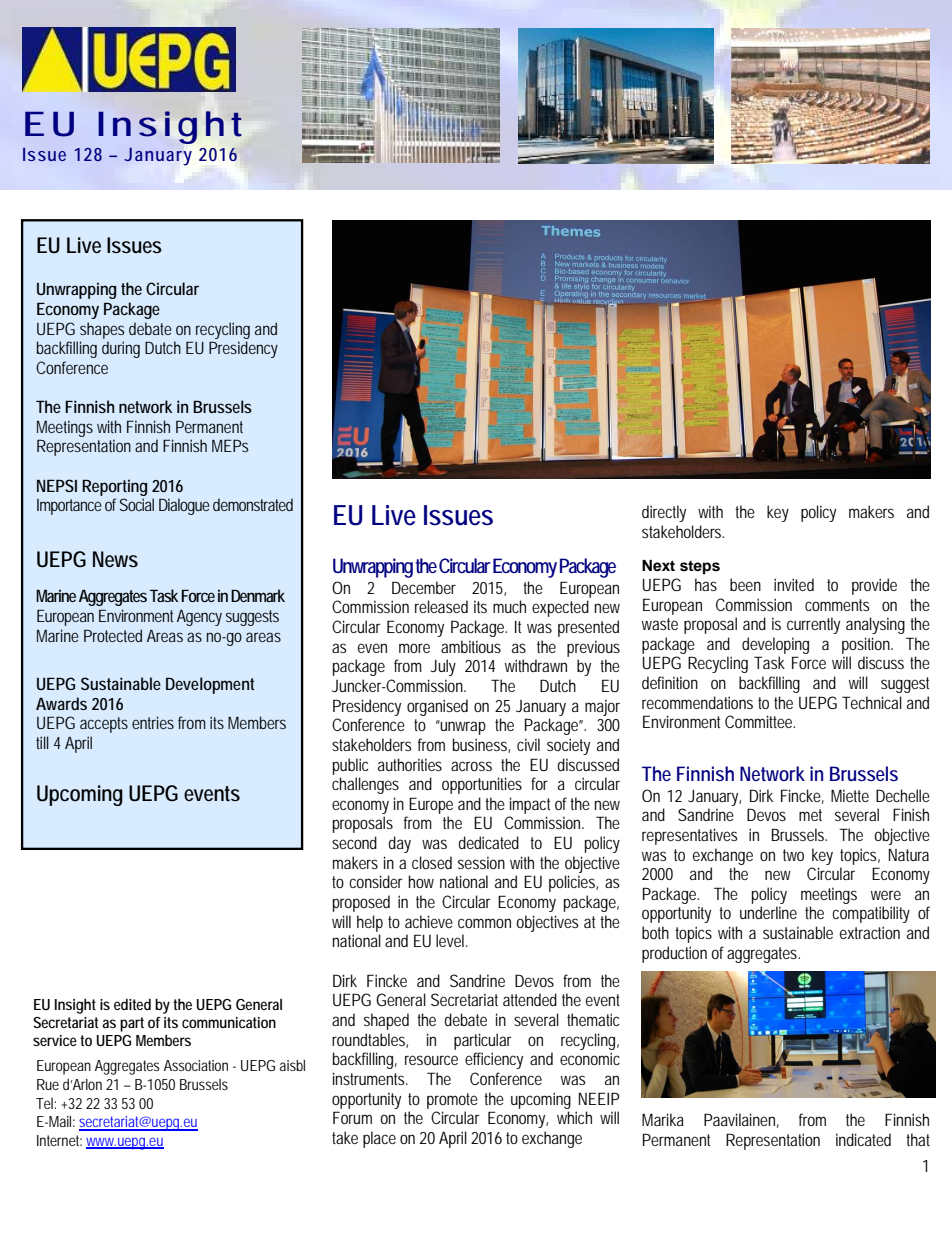 The width and height of the screenshot is (952, 1233). What do you see at coordinates (59, 1140) in the screenshot?
I see `Internet` at bounding box center [59, 1140].
